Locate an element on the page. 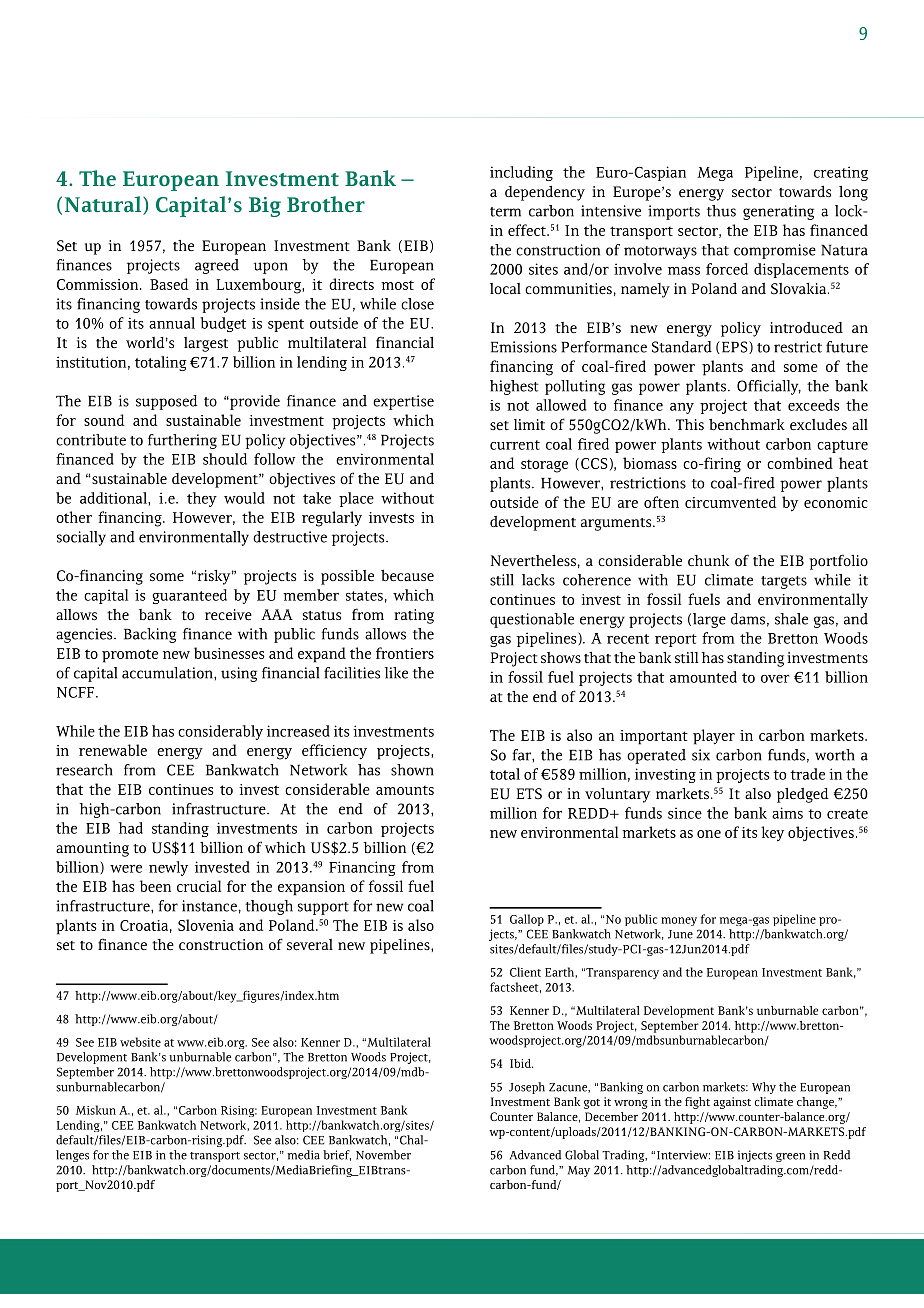  term is located at coordinates (505, 212).
